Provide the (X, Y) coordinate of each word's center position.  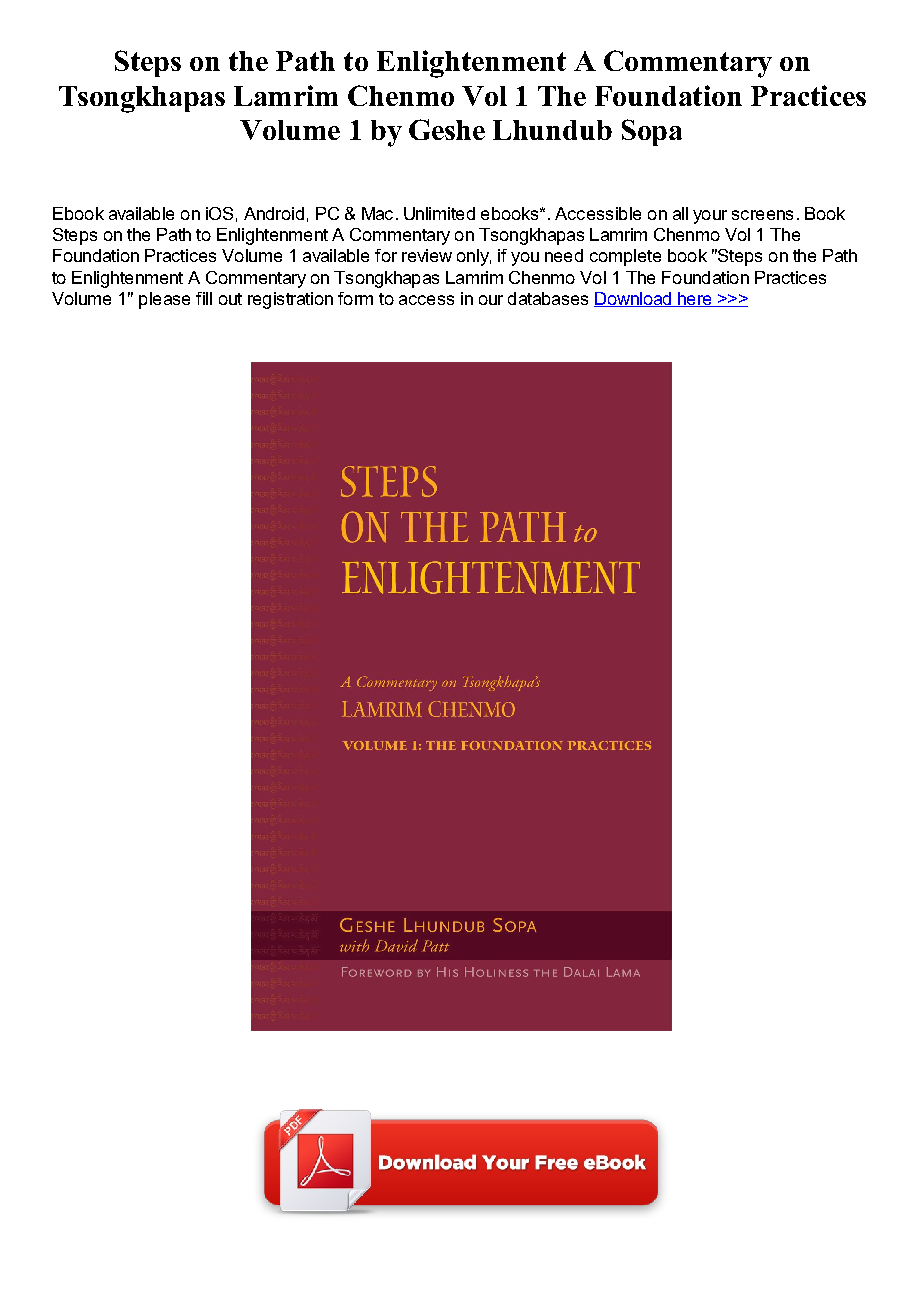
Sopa (652, 132)
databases (548, 298)
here (695, 299)
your (710, 217)
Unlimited (439, 213)
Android (274, 213)
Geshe (447, 129)
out (230, 299)
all (680, 213)
